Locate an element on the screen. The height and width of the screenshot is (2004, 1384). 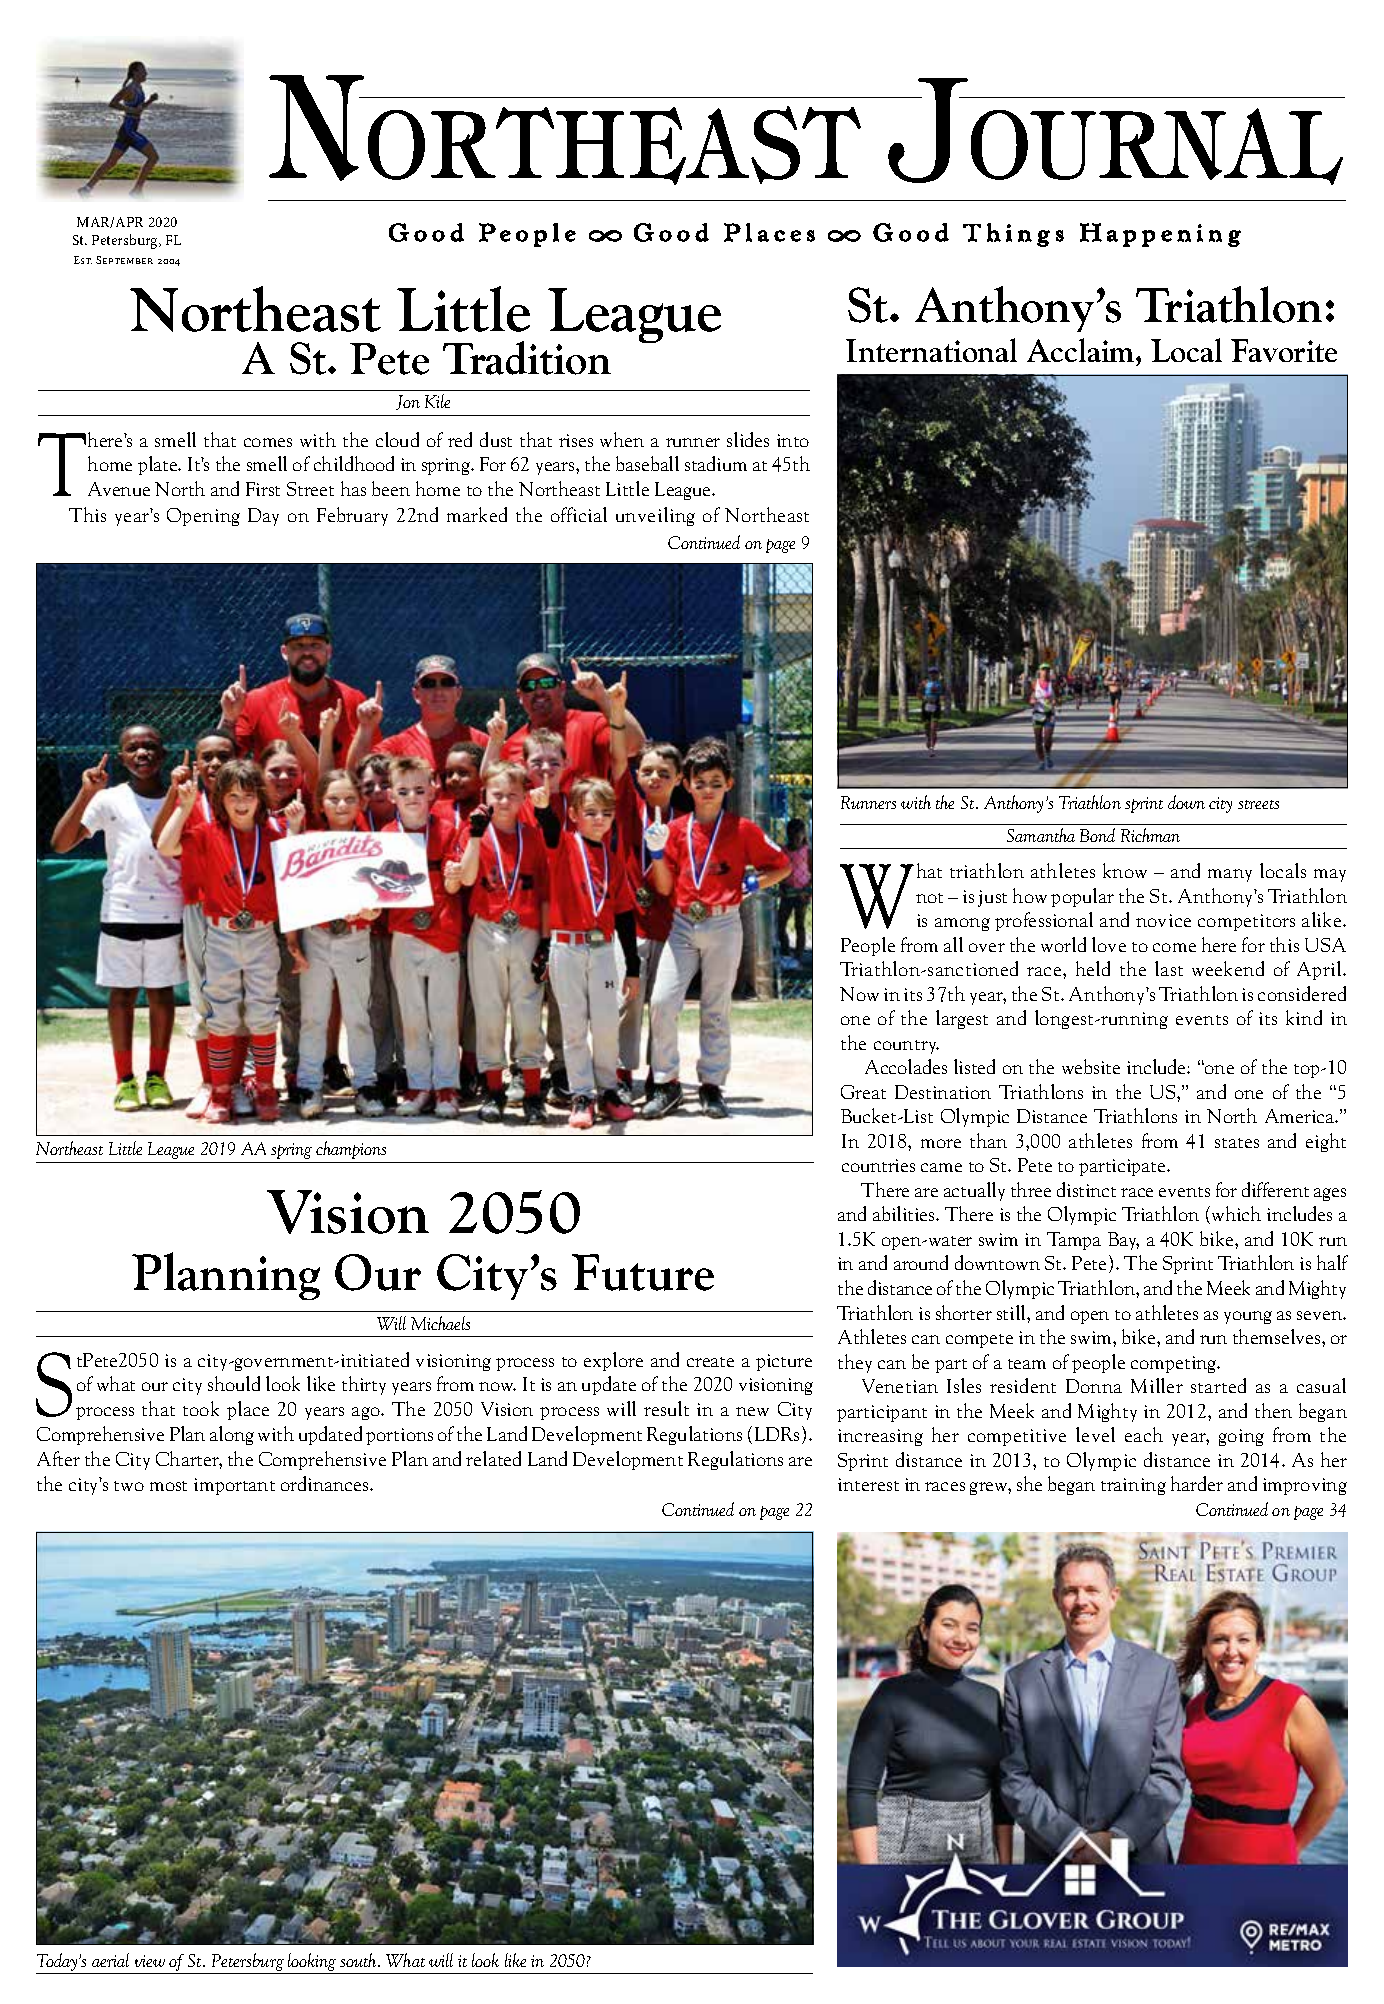
September is located at coordinates (124, 260).
